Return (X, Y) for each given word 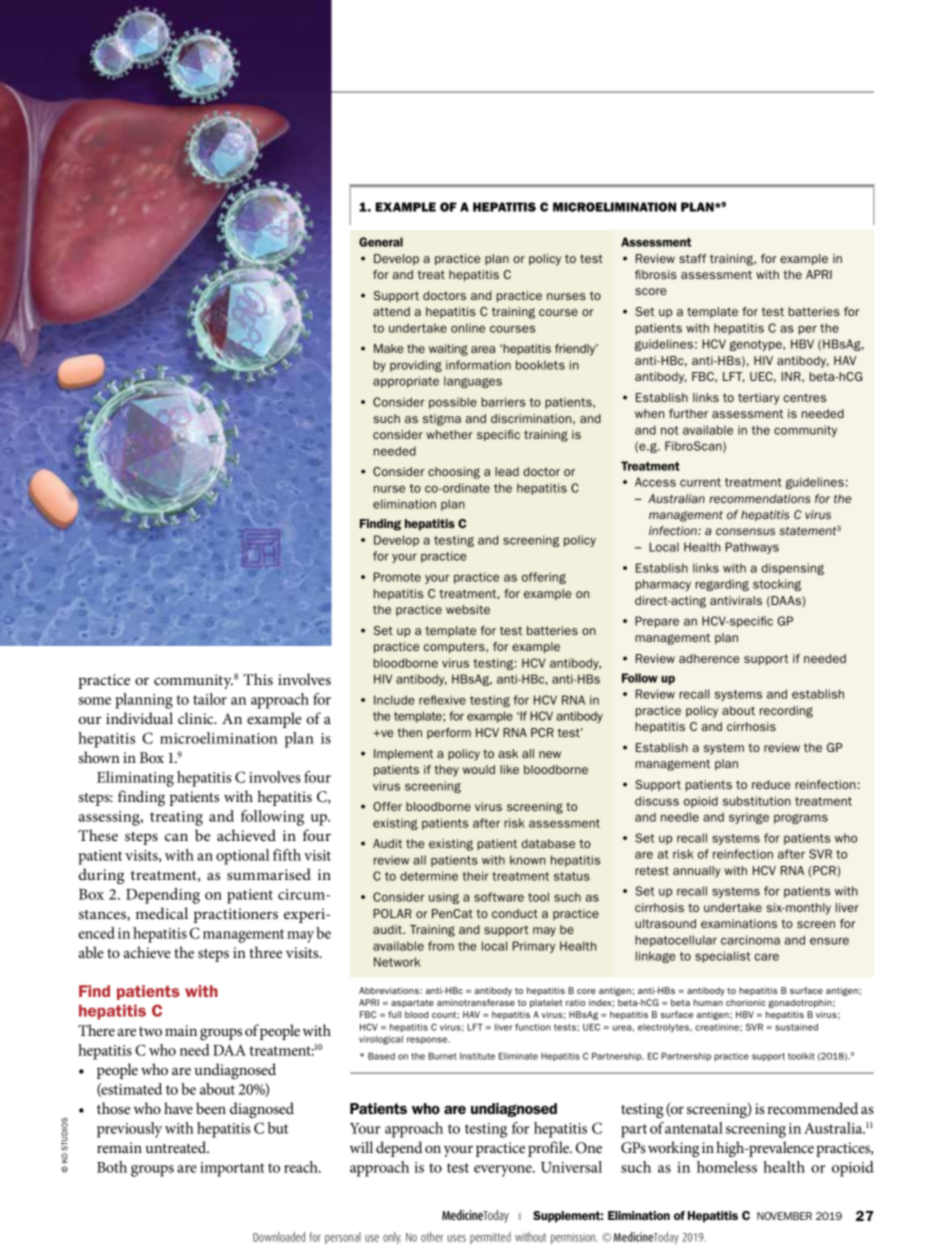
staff (693, 258)
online (468, 328)
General (381, 242)
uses (456, 1238)
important (232, 1169)
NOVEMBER (784, 1216)
